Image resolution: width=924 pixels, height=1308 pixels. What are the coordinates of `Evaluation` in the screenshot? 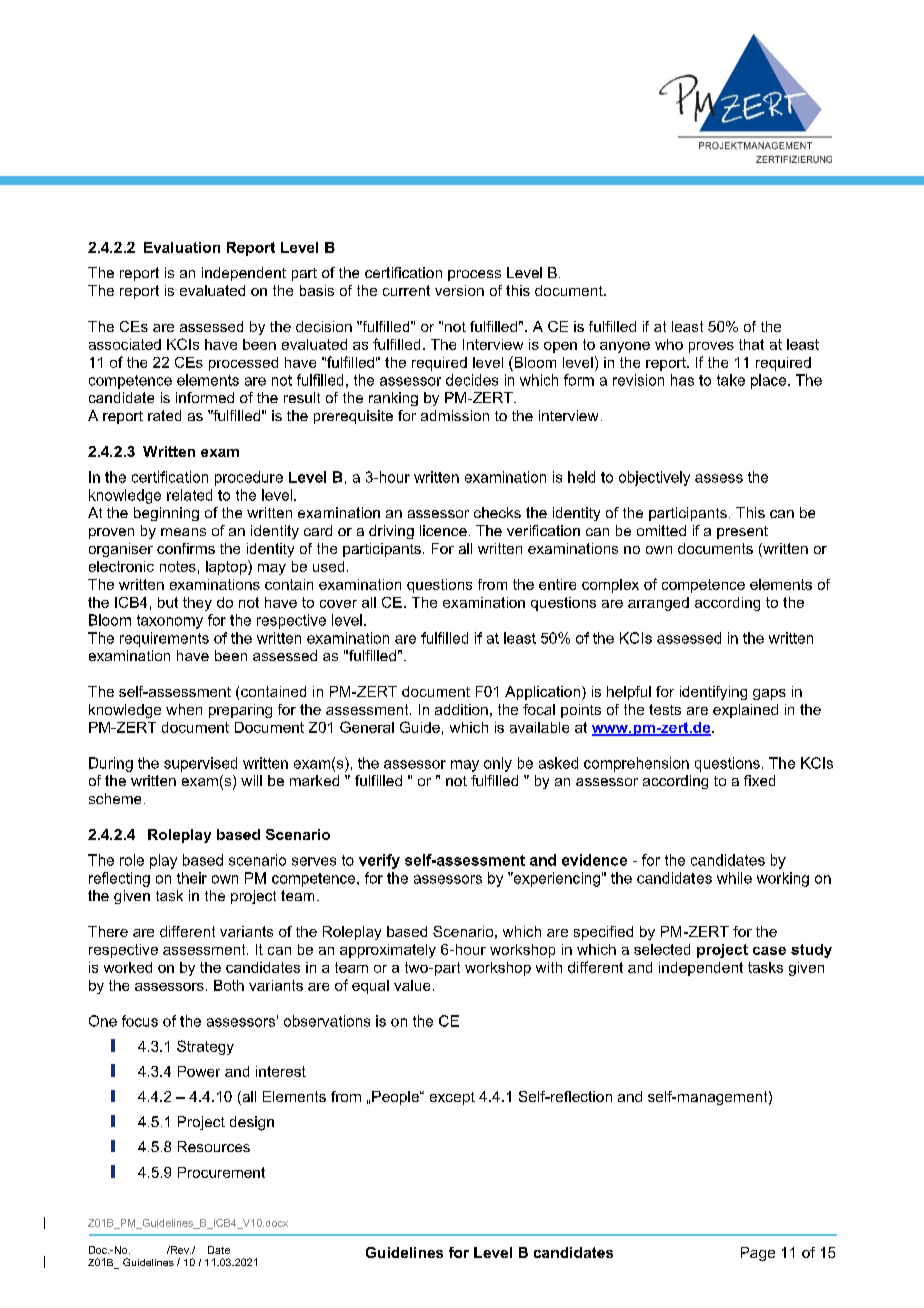 It's located at (182, 247).
